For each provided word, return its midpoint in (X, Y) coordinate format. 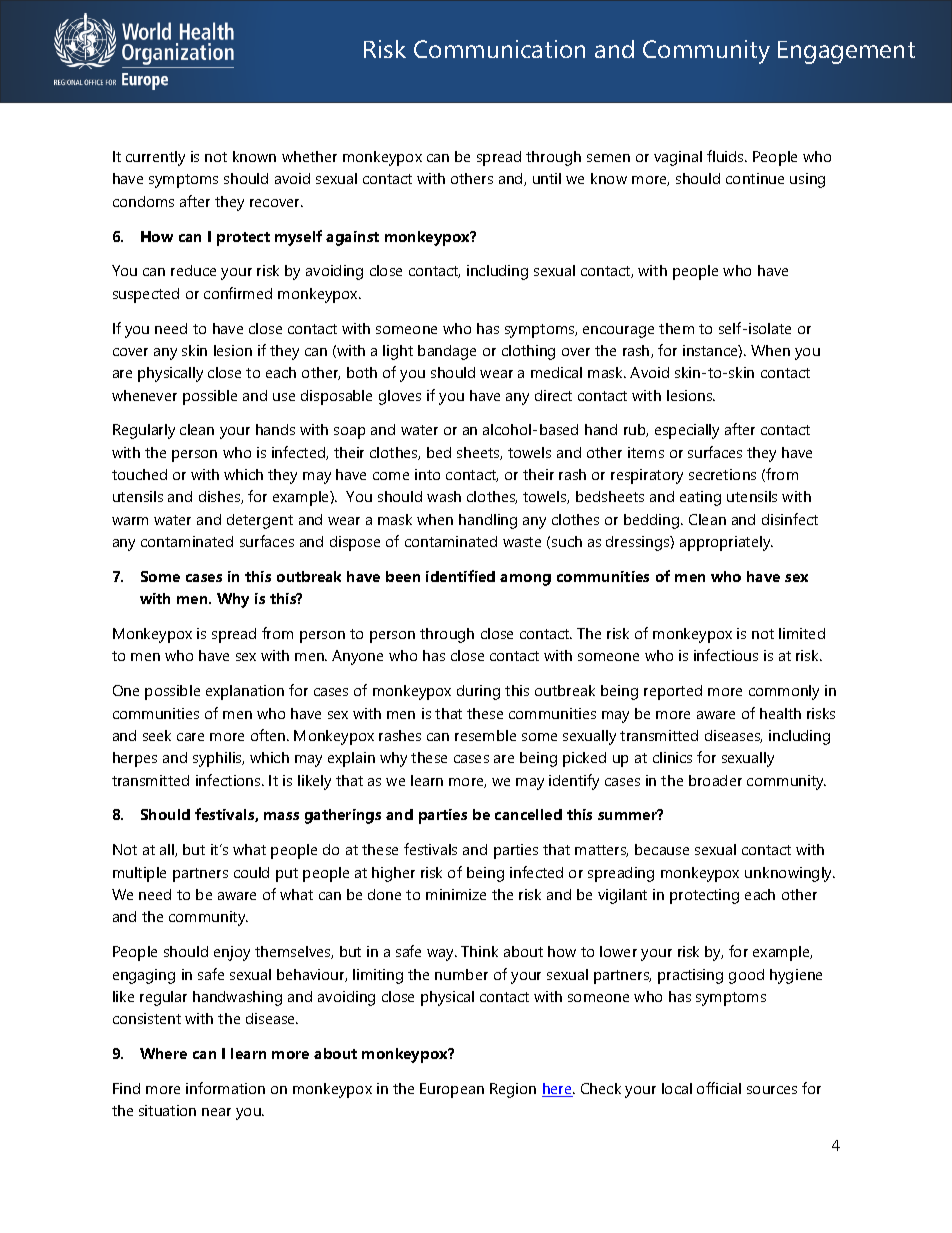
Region (513, 1090)
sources (772, 1090)
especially (687, 431)
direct (553, 395)
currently (155, 158)
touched (139, 474)
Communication (499, 49)
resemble (485, 735)
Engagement (846, 52)
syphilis (218, 759)
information (225, 1088)
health (780, 713)
